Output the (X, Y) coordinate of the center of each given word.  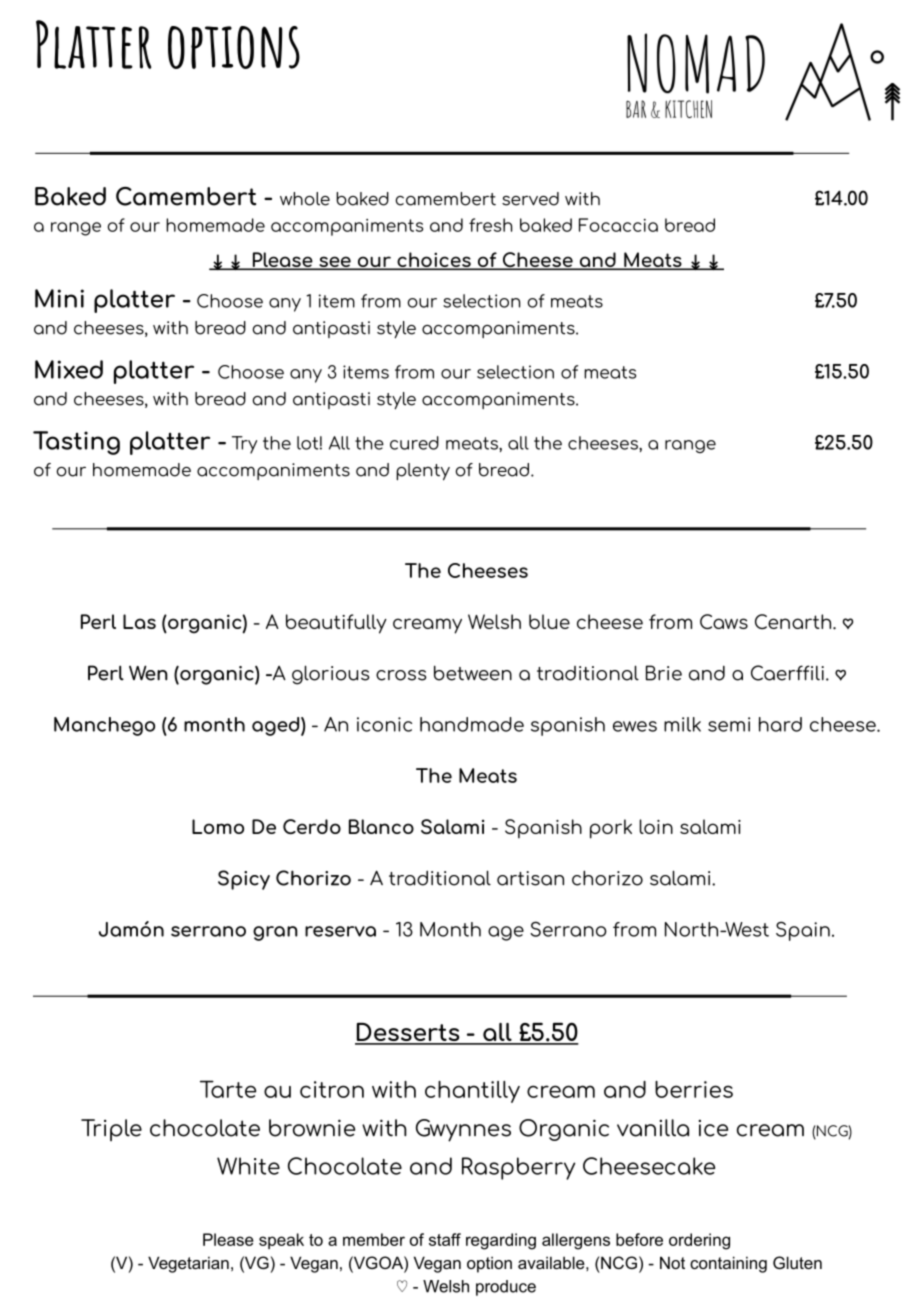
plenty (423, 472)
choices (434, 261)
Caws (724, 621)
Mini (59, 298)
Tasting (76, 443)
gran (275, 933)
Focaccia (618, 225)
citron (332, 1089)
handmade (472, 724)
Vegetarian (188, 1264)
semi (729, 724)
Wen (148, 673)
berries (694, 1089)
